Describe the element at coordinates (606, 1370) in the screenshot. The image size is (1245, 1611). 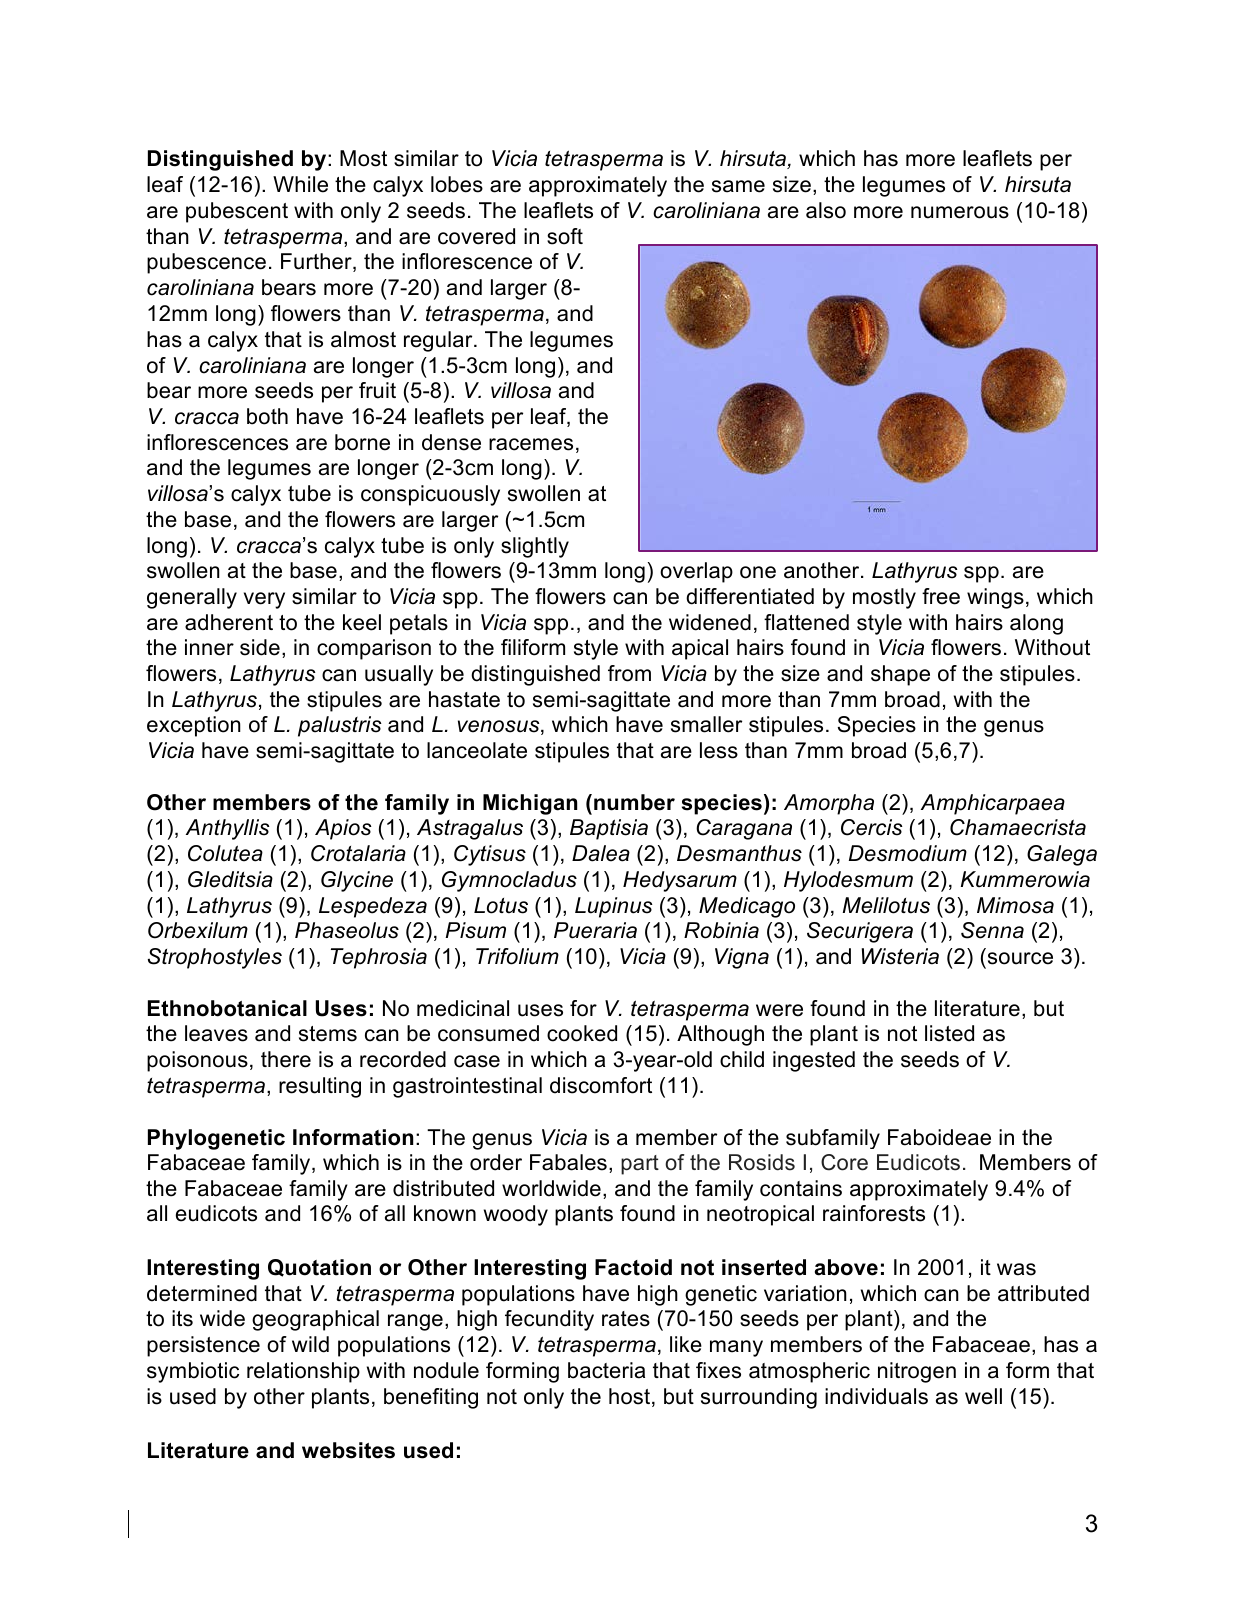
I see `bacteria` at that location.
